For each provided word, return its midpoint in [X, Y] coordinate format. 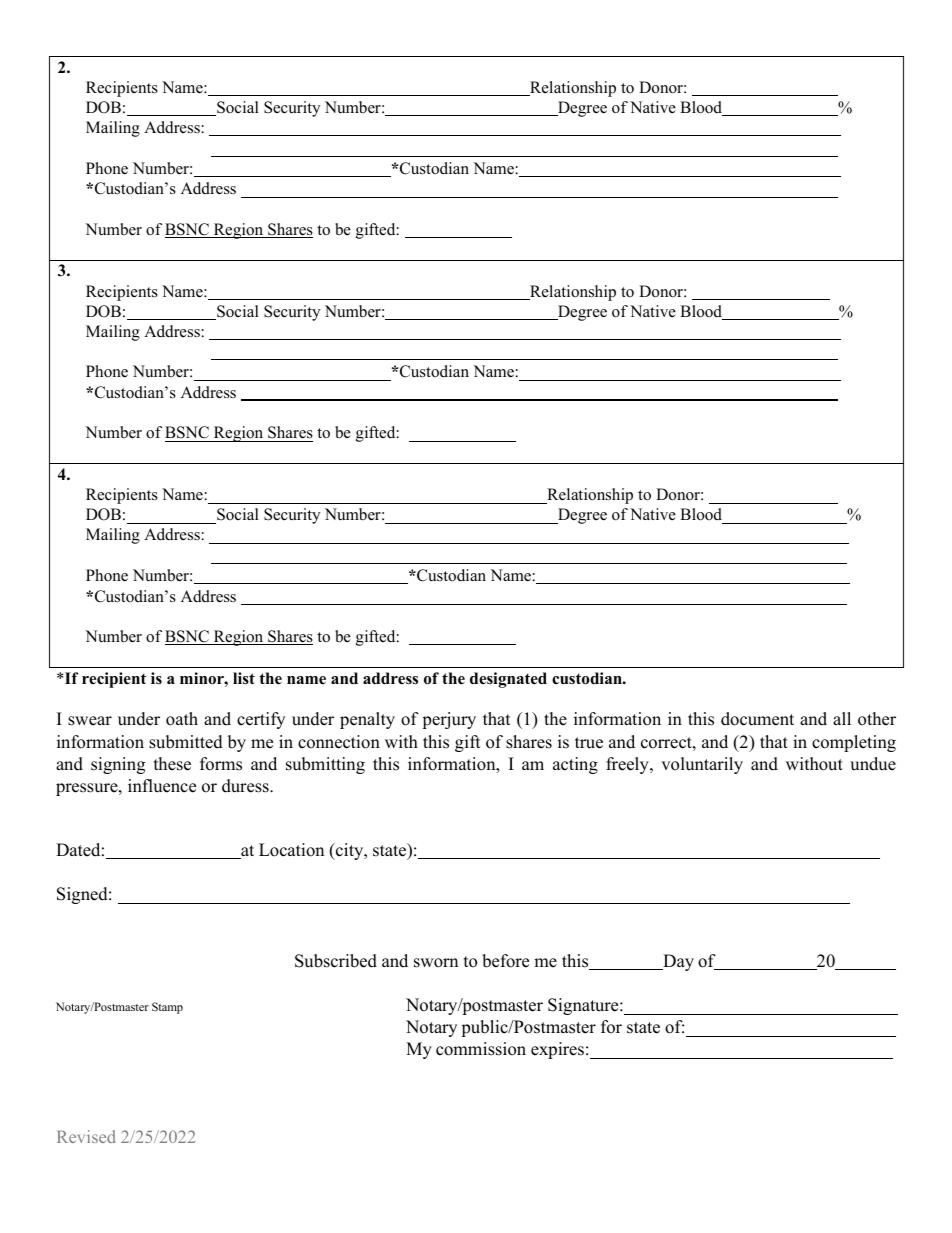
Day [677, 962]
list [244, 678]
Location [291, 850]
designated [508, 680]
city [350, 851]
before [505, 961]
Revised [86, 1136]
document [757, 719]
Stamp [167, 1008]
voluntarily [702, 765]
